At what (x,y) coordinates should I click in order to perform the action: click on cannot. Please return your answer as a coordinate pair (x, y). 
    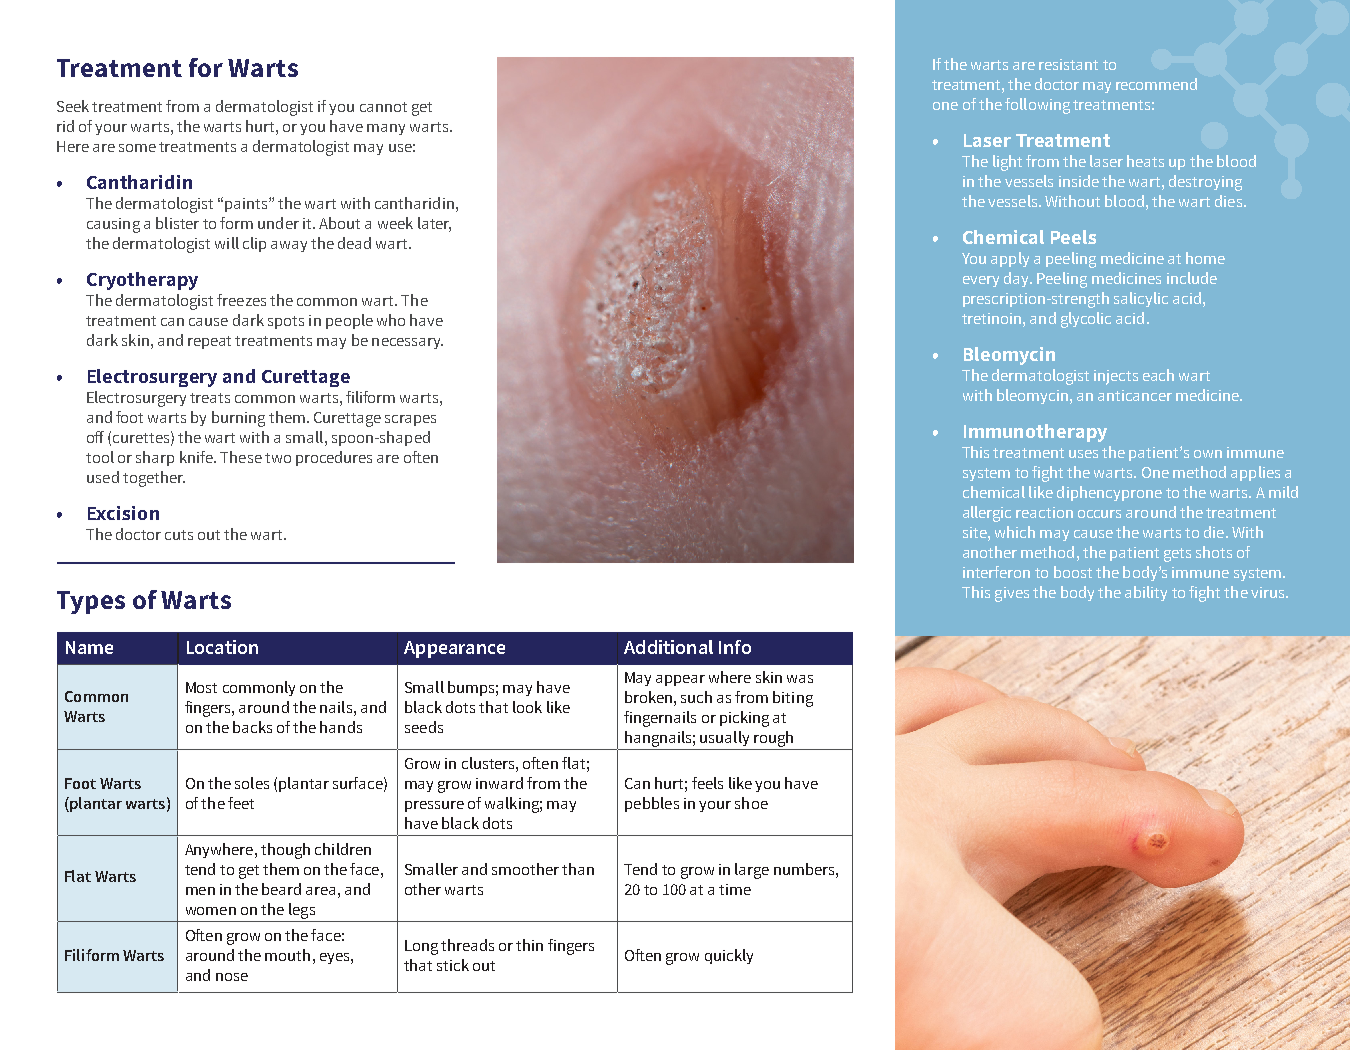
    Looking at the image, I should click on (383, 107).
